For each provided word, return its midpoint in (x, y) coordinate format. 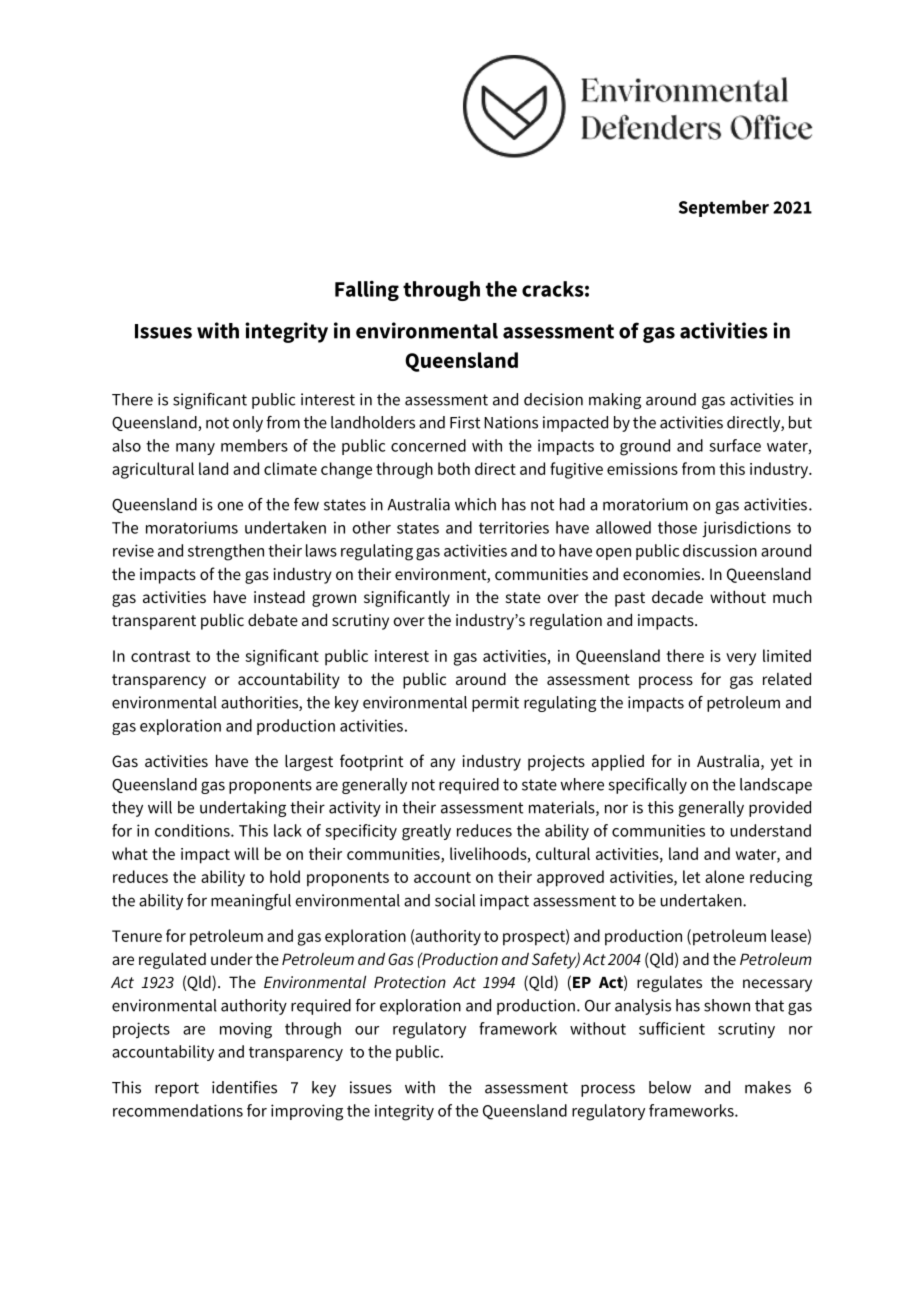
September (724, 208)
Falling (367, 290)
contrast (160, 656)
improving (307, 1112)
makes (768, 1087)
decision (553, 399)
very (741, 659)
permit (495, 704)
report (177, 1089)
